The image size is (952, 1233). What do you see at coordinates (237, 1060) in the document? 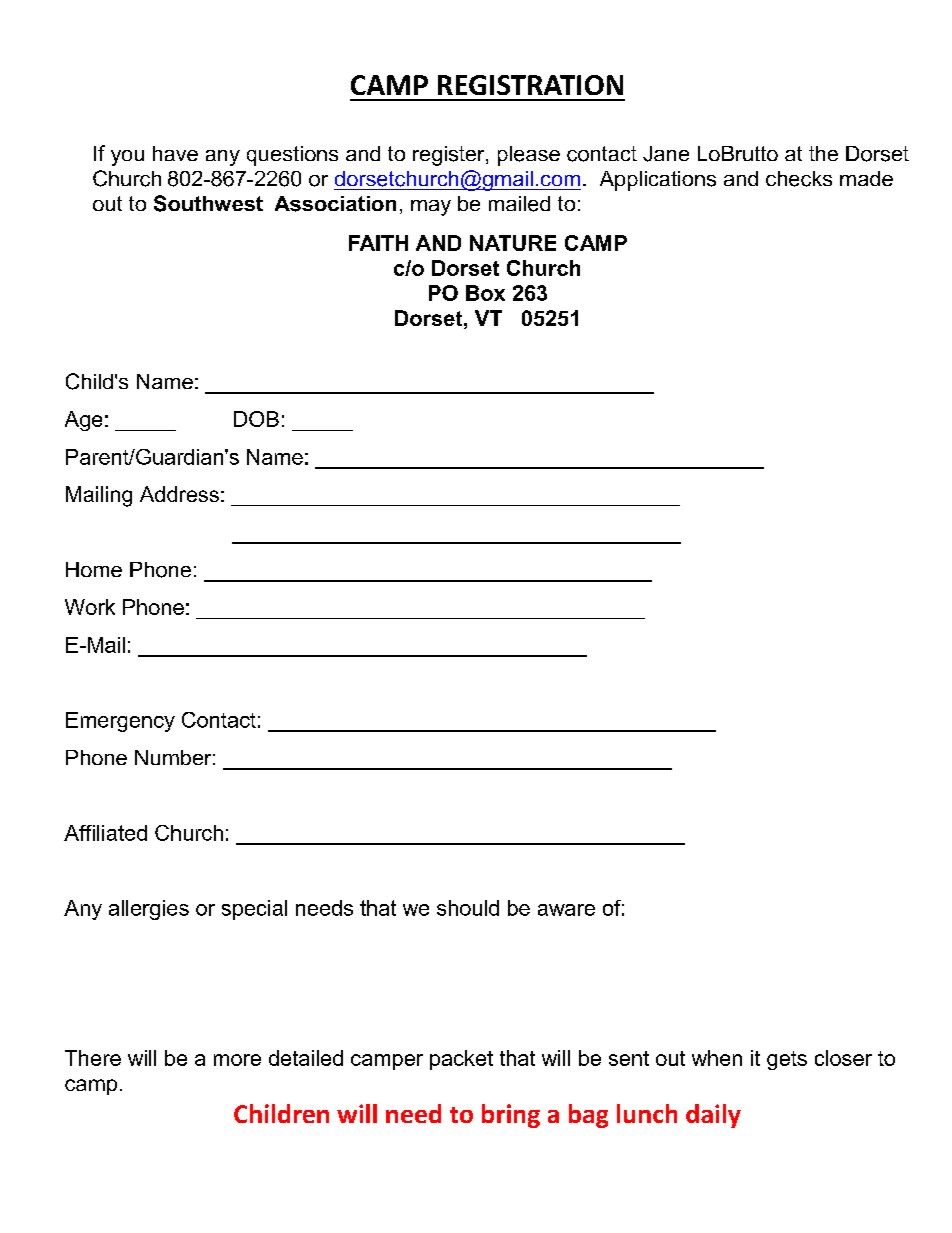
I see `more` at bounding box center [237, 1060].
